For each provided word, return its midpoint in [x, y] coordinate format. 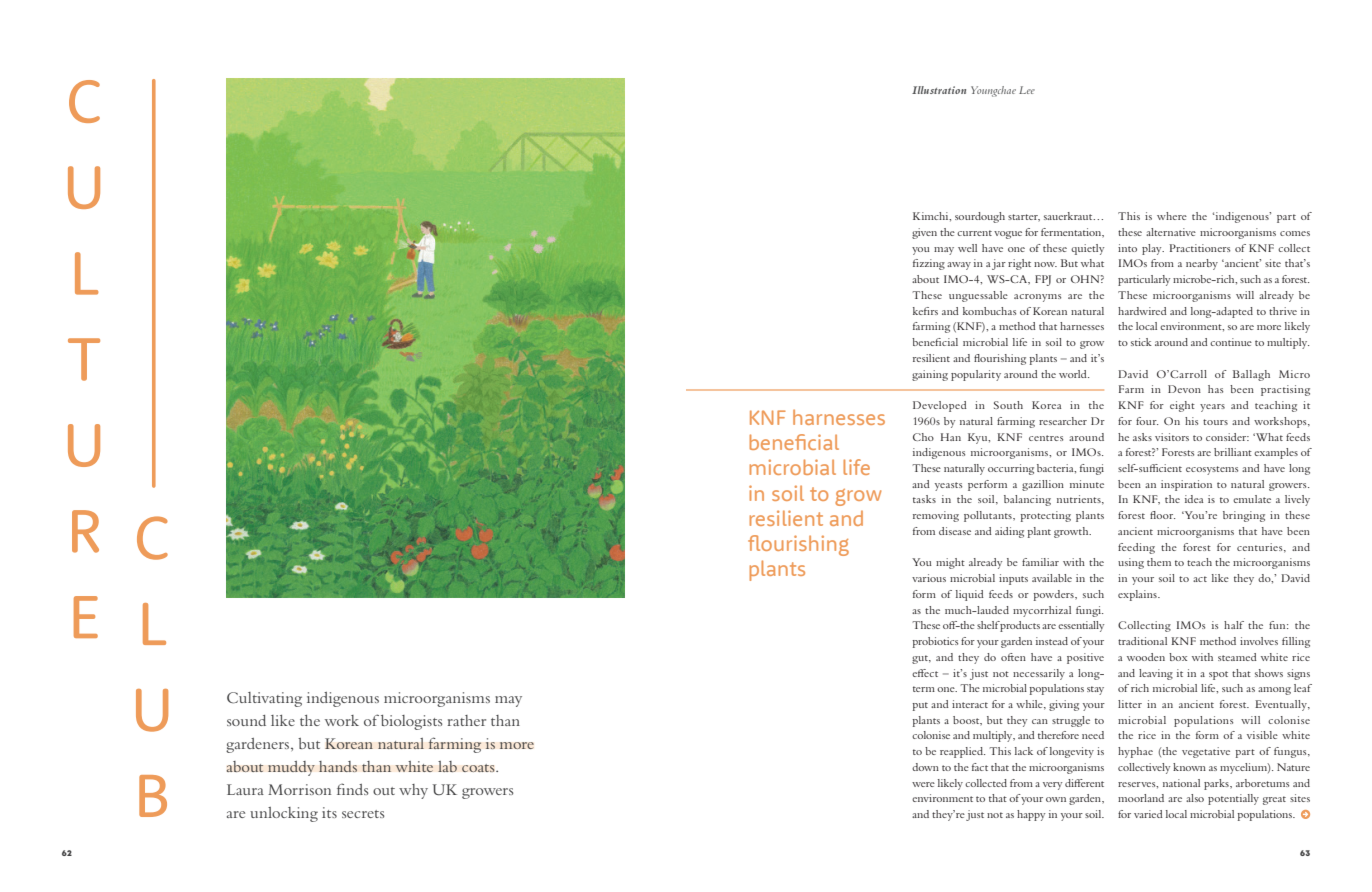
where [1172, 216]
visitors [1172, 437]
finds [352, 789]
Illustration [939, 90]
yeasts [948, 486]
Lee [1027, 90]
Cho [923, 437]
